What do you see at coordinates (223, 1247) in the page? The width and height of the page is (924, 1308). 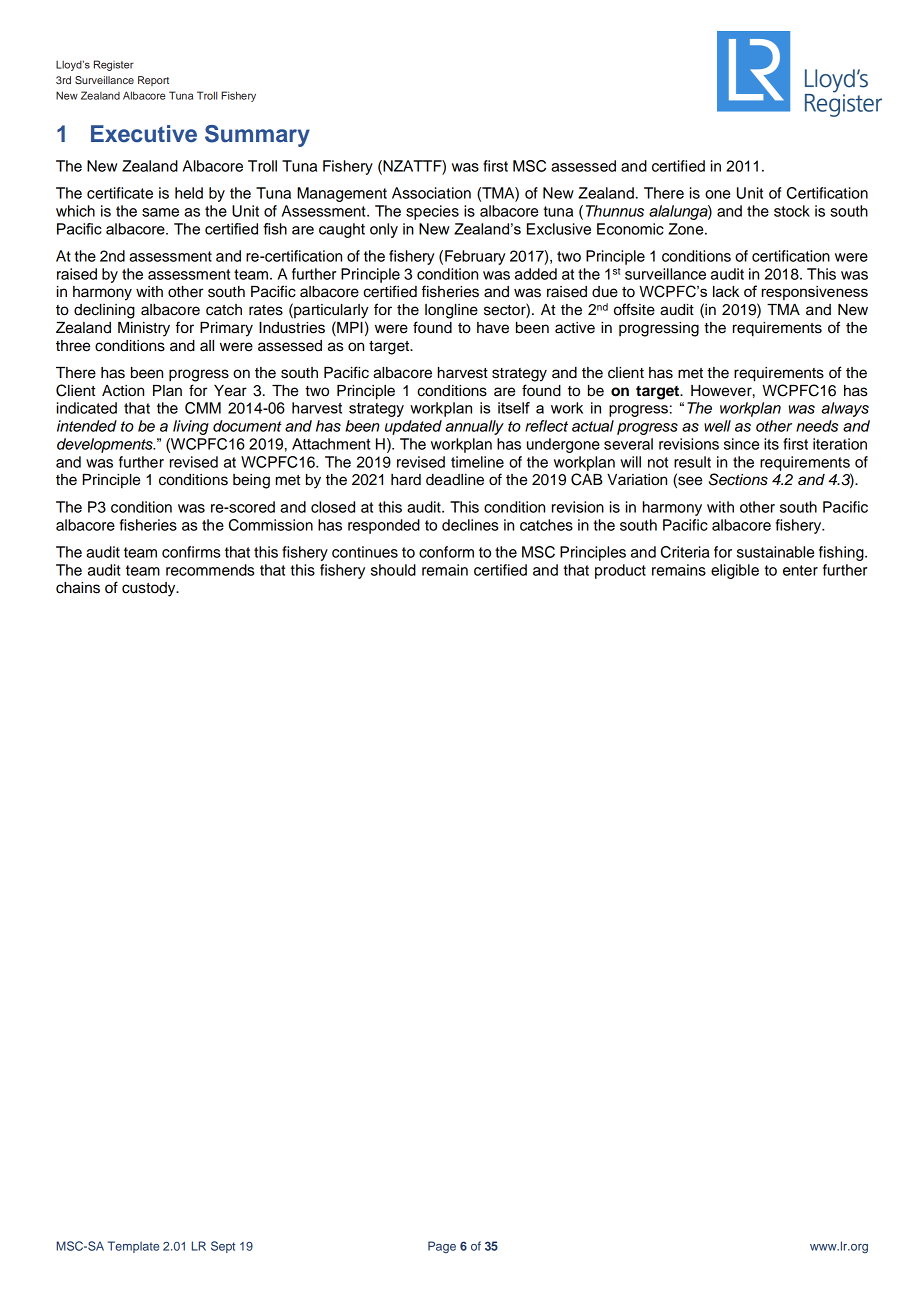 I see `Sept` at bounding box center [223, 1247].
